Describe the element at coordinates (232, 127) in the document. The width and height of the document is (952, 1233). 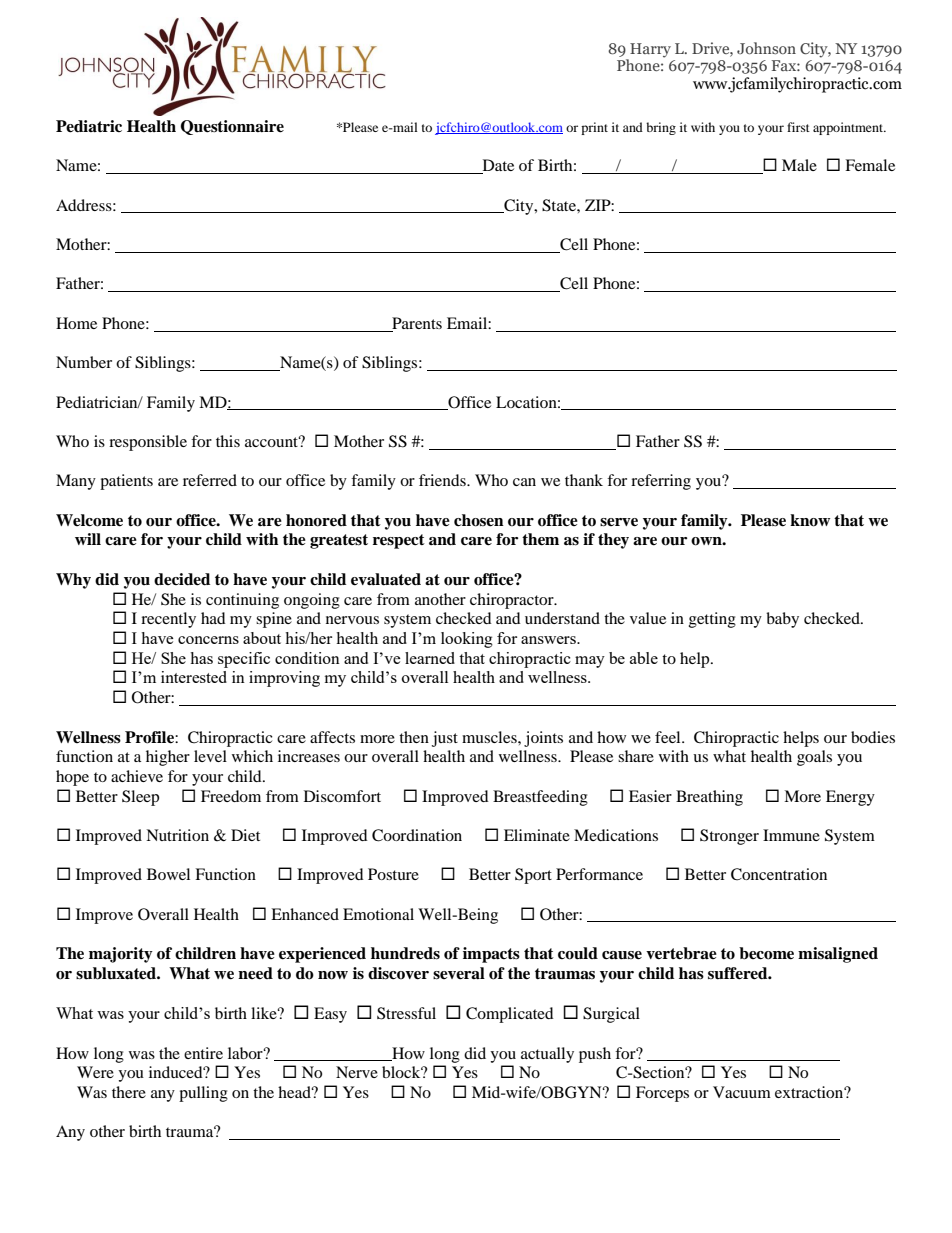
I see `Questionnaire` at that location.
